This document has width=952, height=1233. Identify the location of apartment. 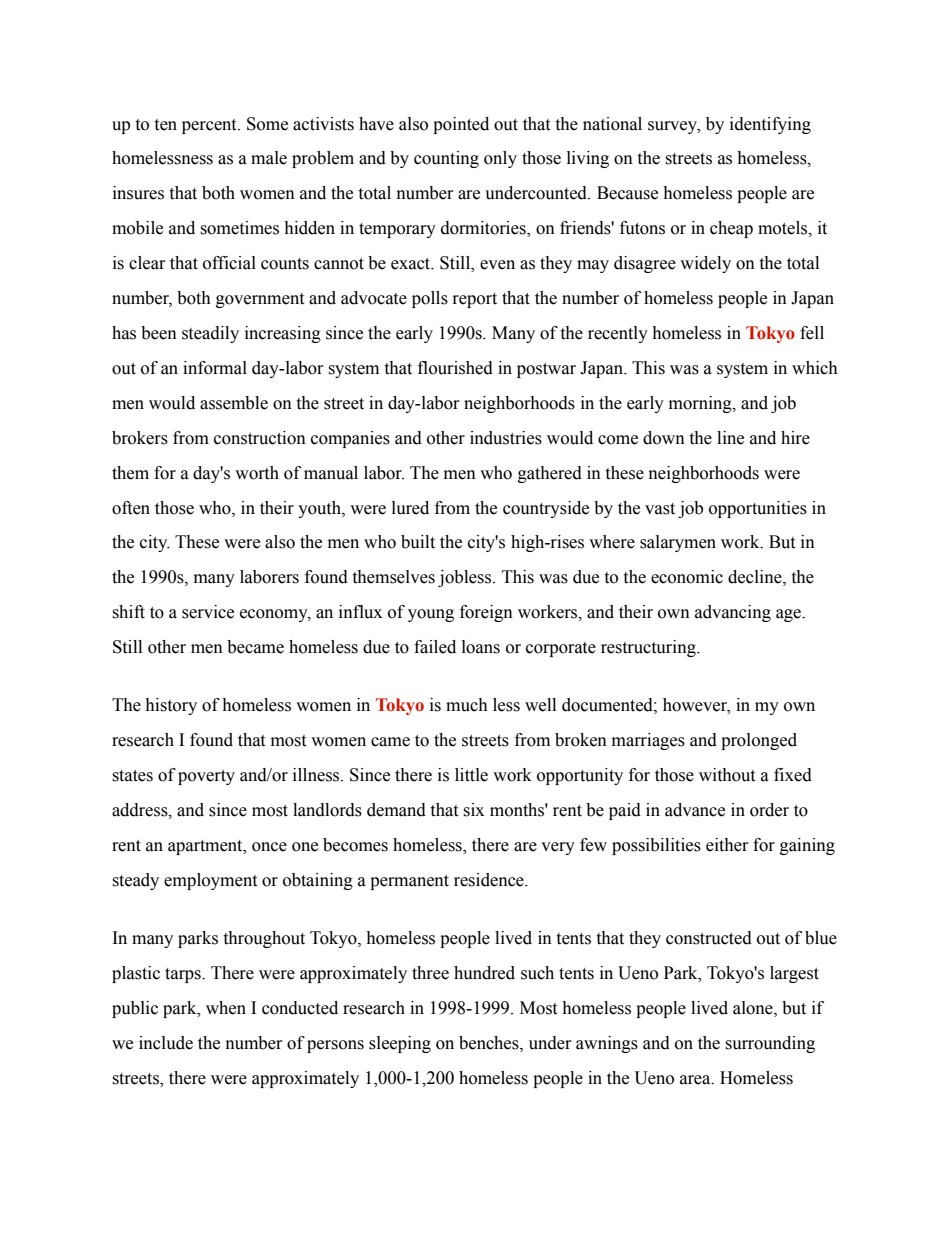
(206, 847).
